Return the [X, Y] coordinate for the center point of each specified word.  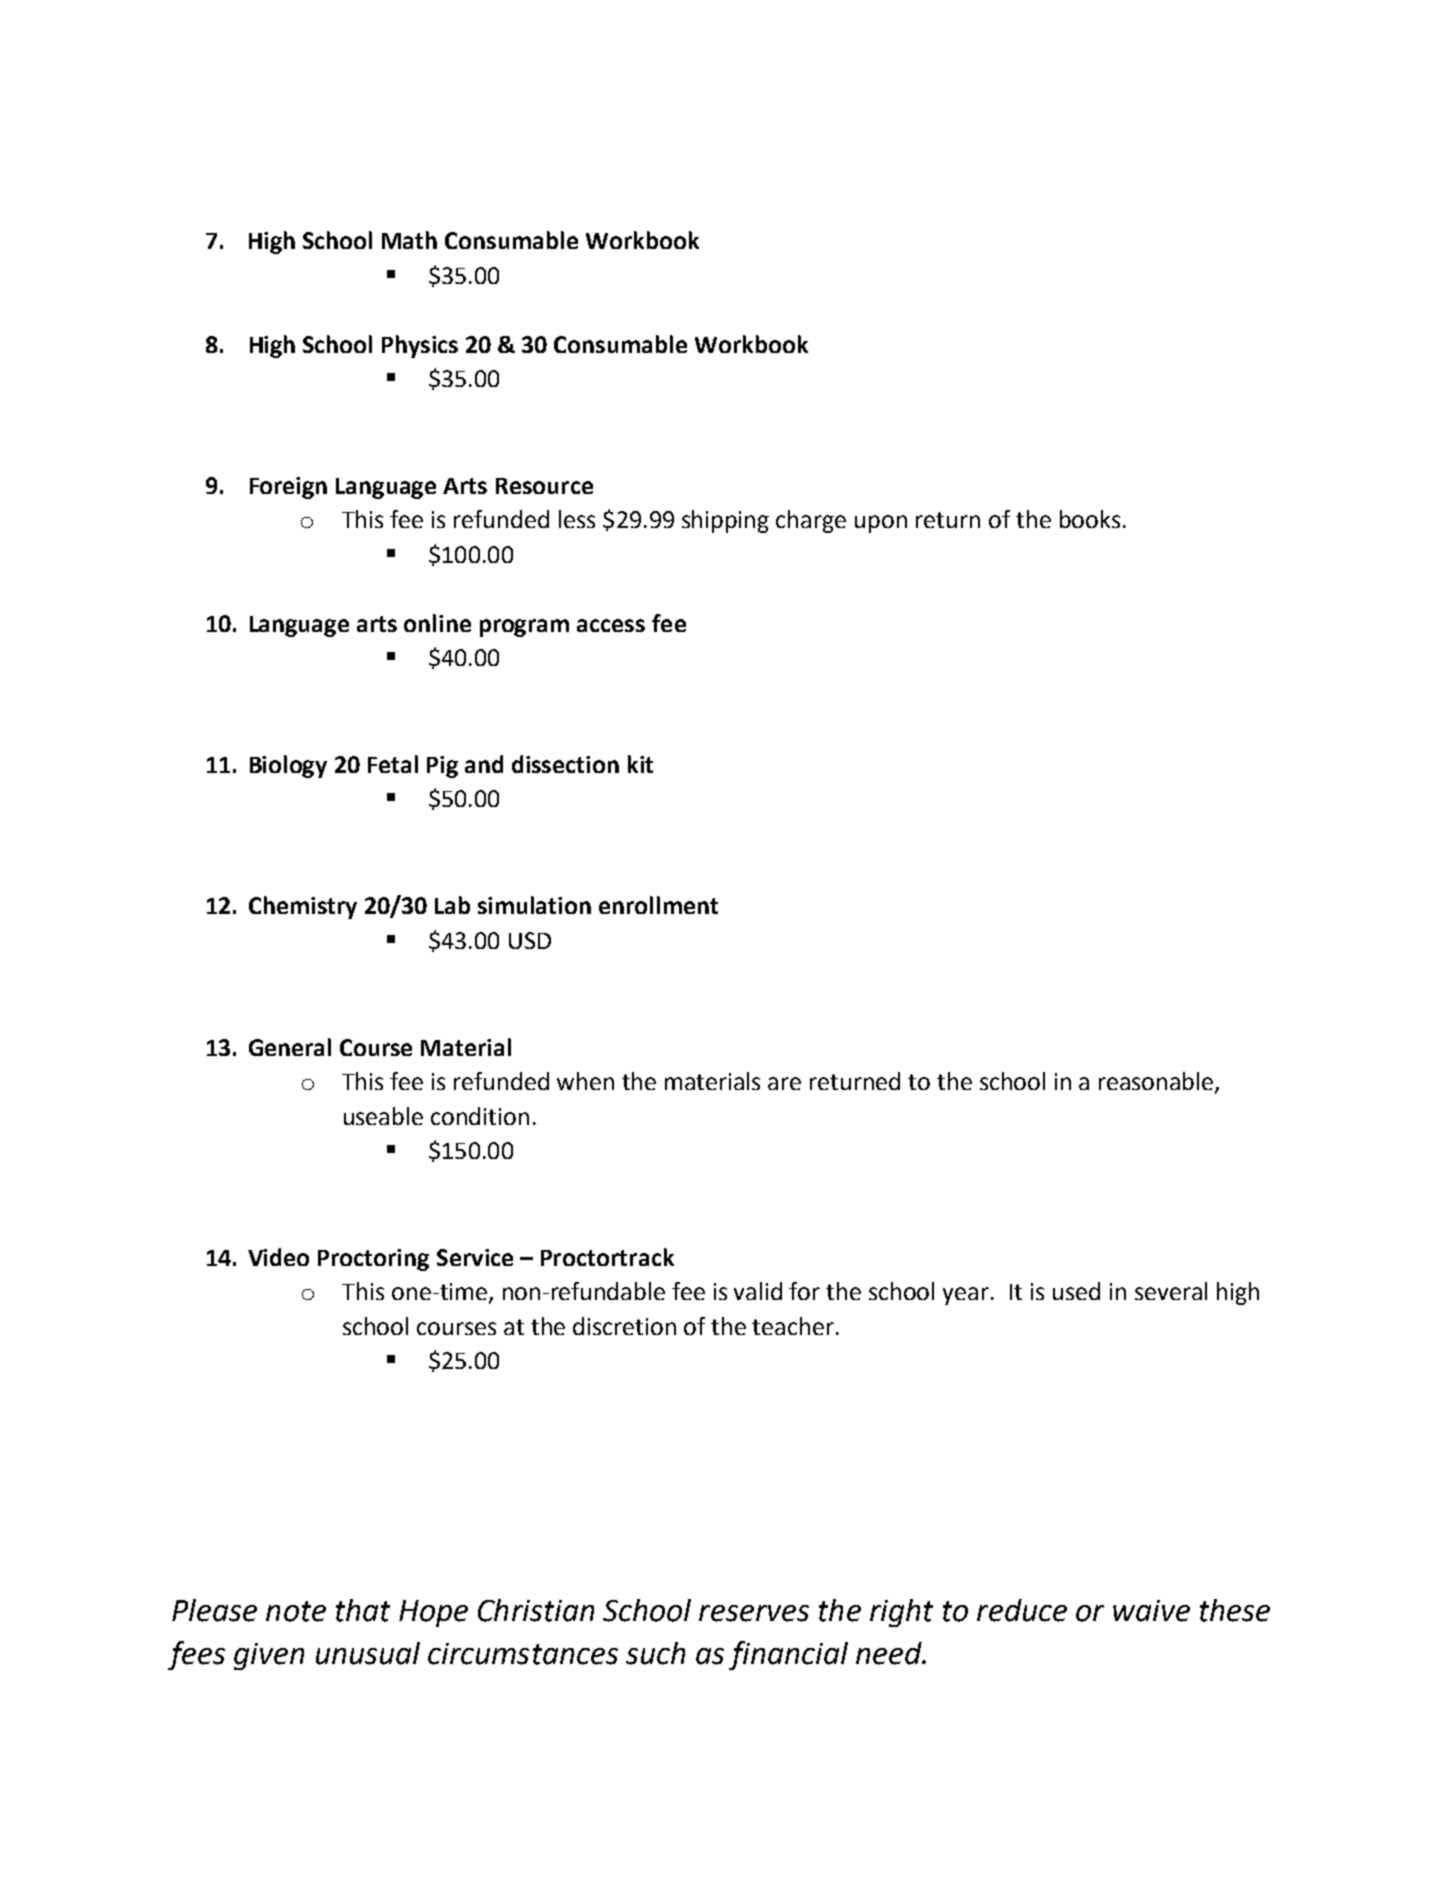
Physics [420, 346]
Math [409, 240]
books [1090, 519]
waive [1151, 1611]
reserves [754, 1613]
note [296, 1611]
